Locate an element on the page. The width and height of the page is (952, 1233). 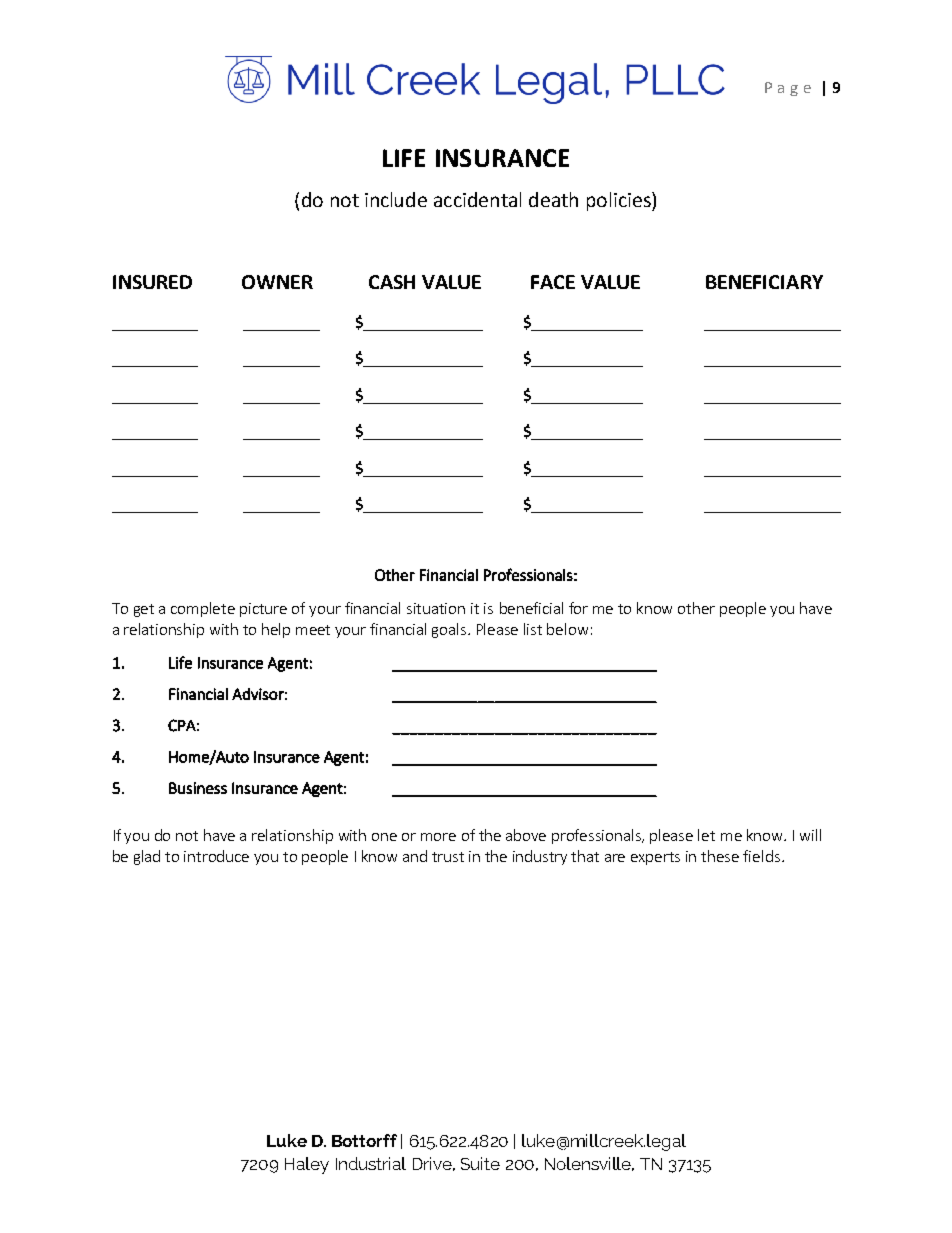
OWNER is located at coordinates (277, 282).
